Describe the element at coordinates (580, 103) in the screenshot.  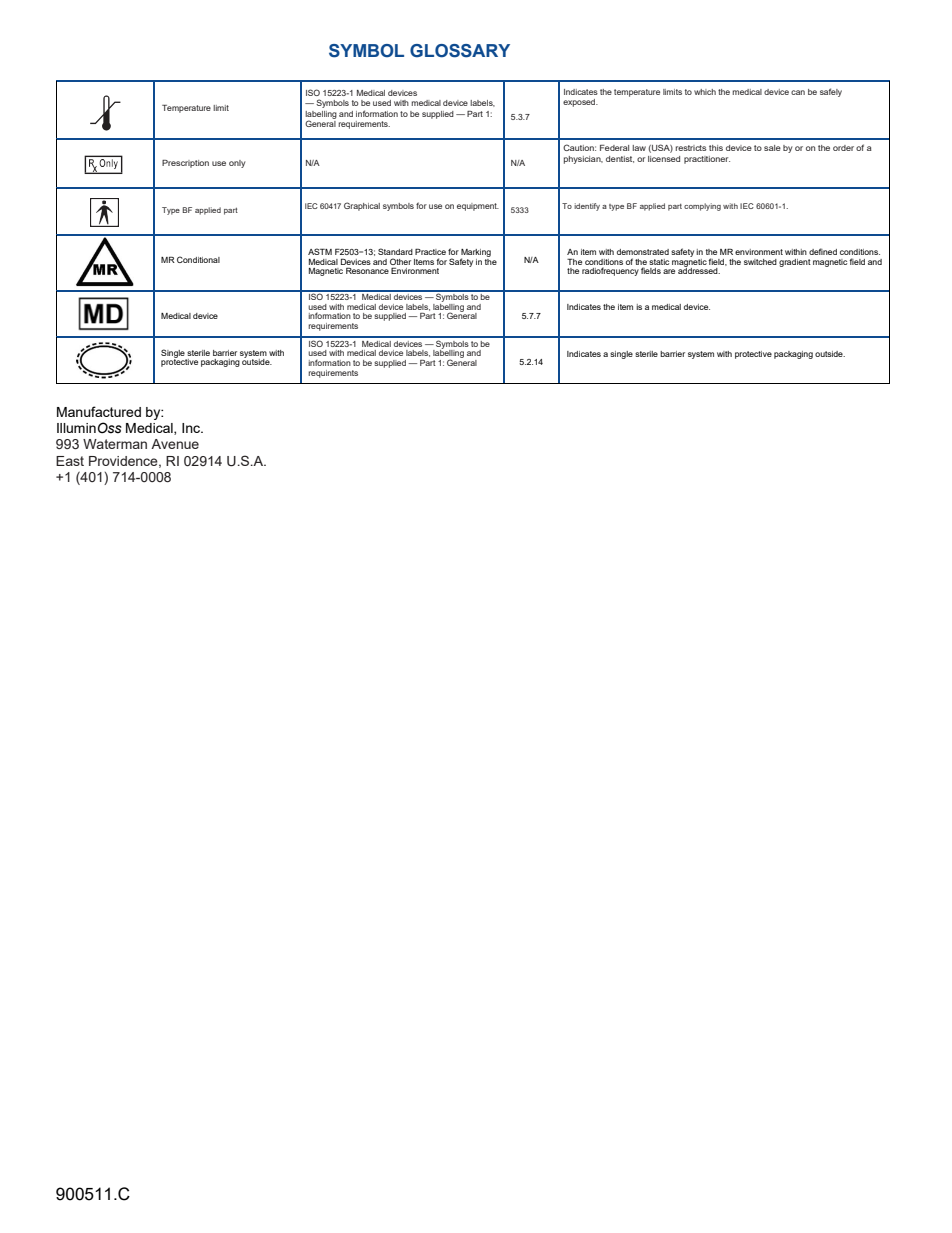
I see `exposed` at that location.
